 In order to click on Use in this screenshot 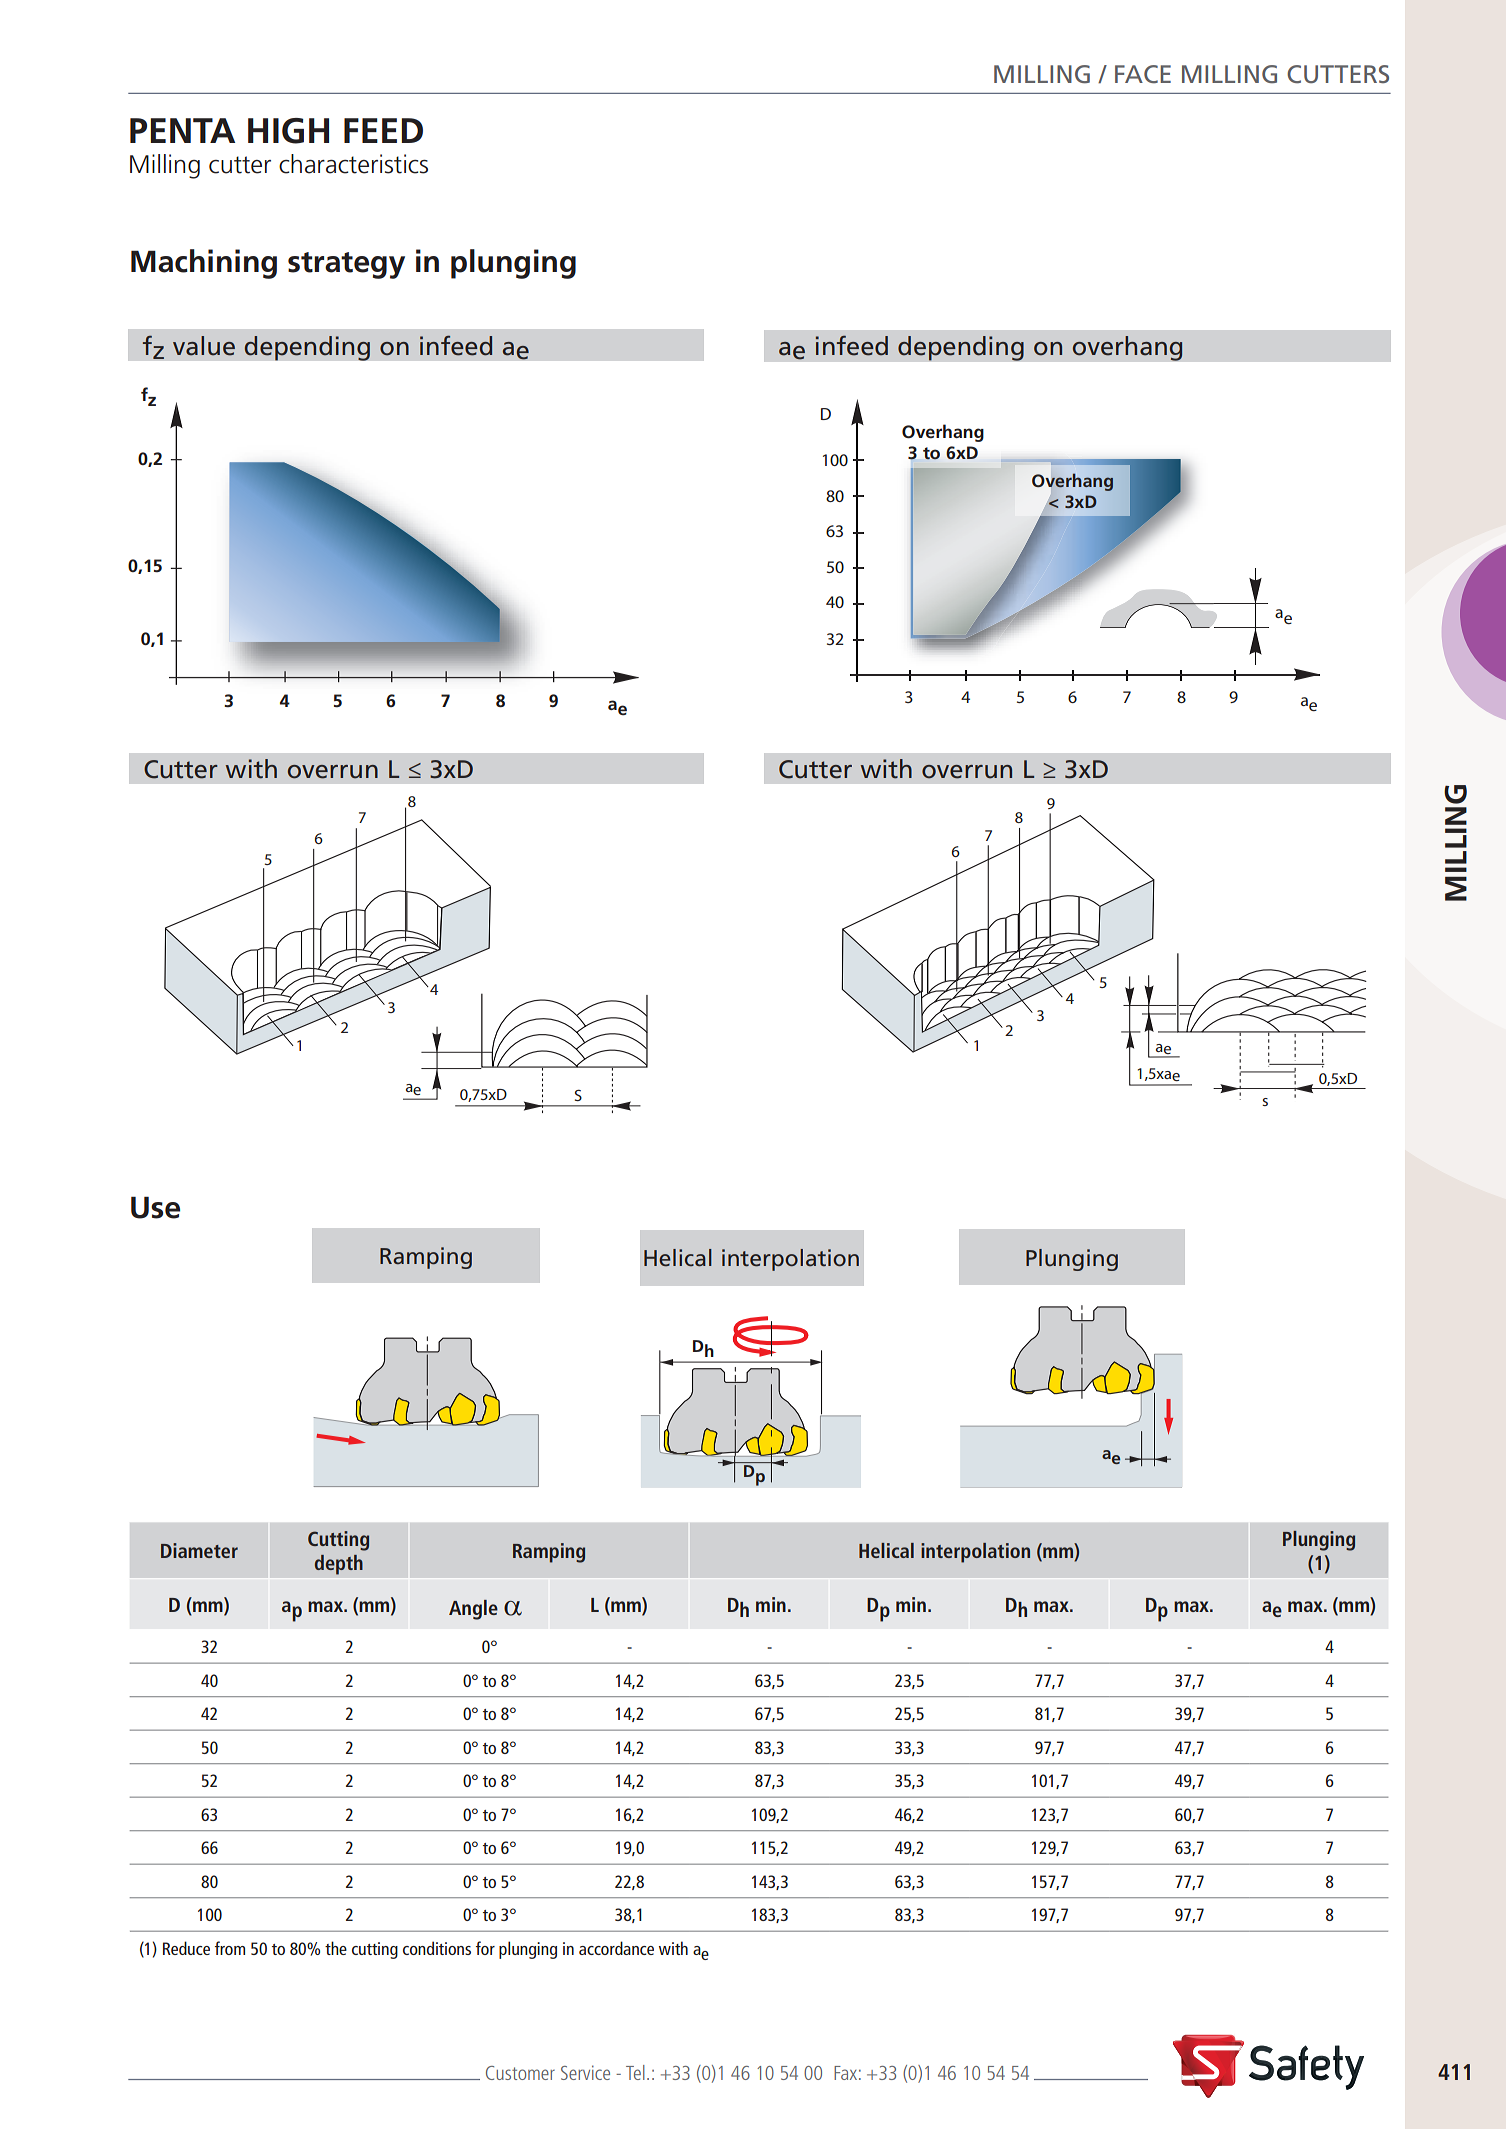, I will do `click(155, 1207)`.
